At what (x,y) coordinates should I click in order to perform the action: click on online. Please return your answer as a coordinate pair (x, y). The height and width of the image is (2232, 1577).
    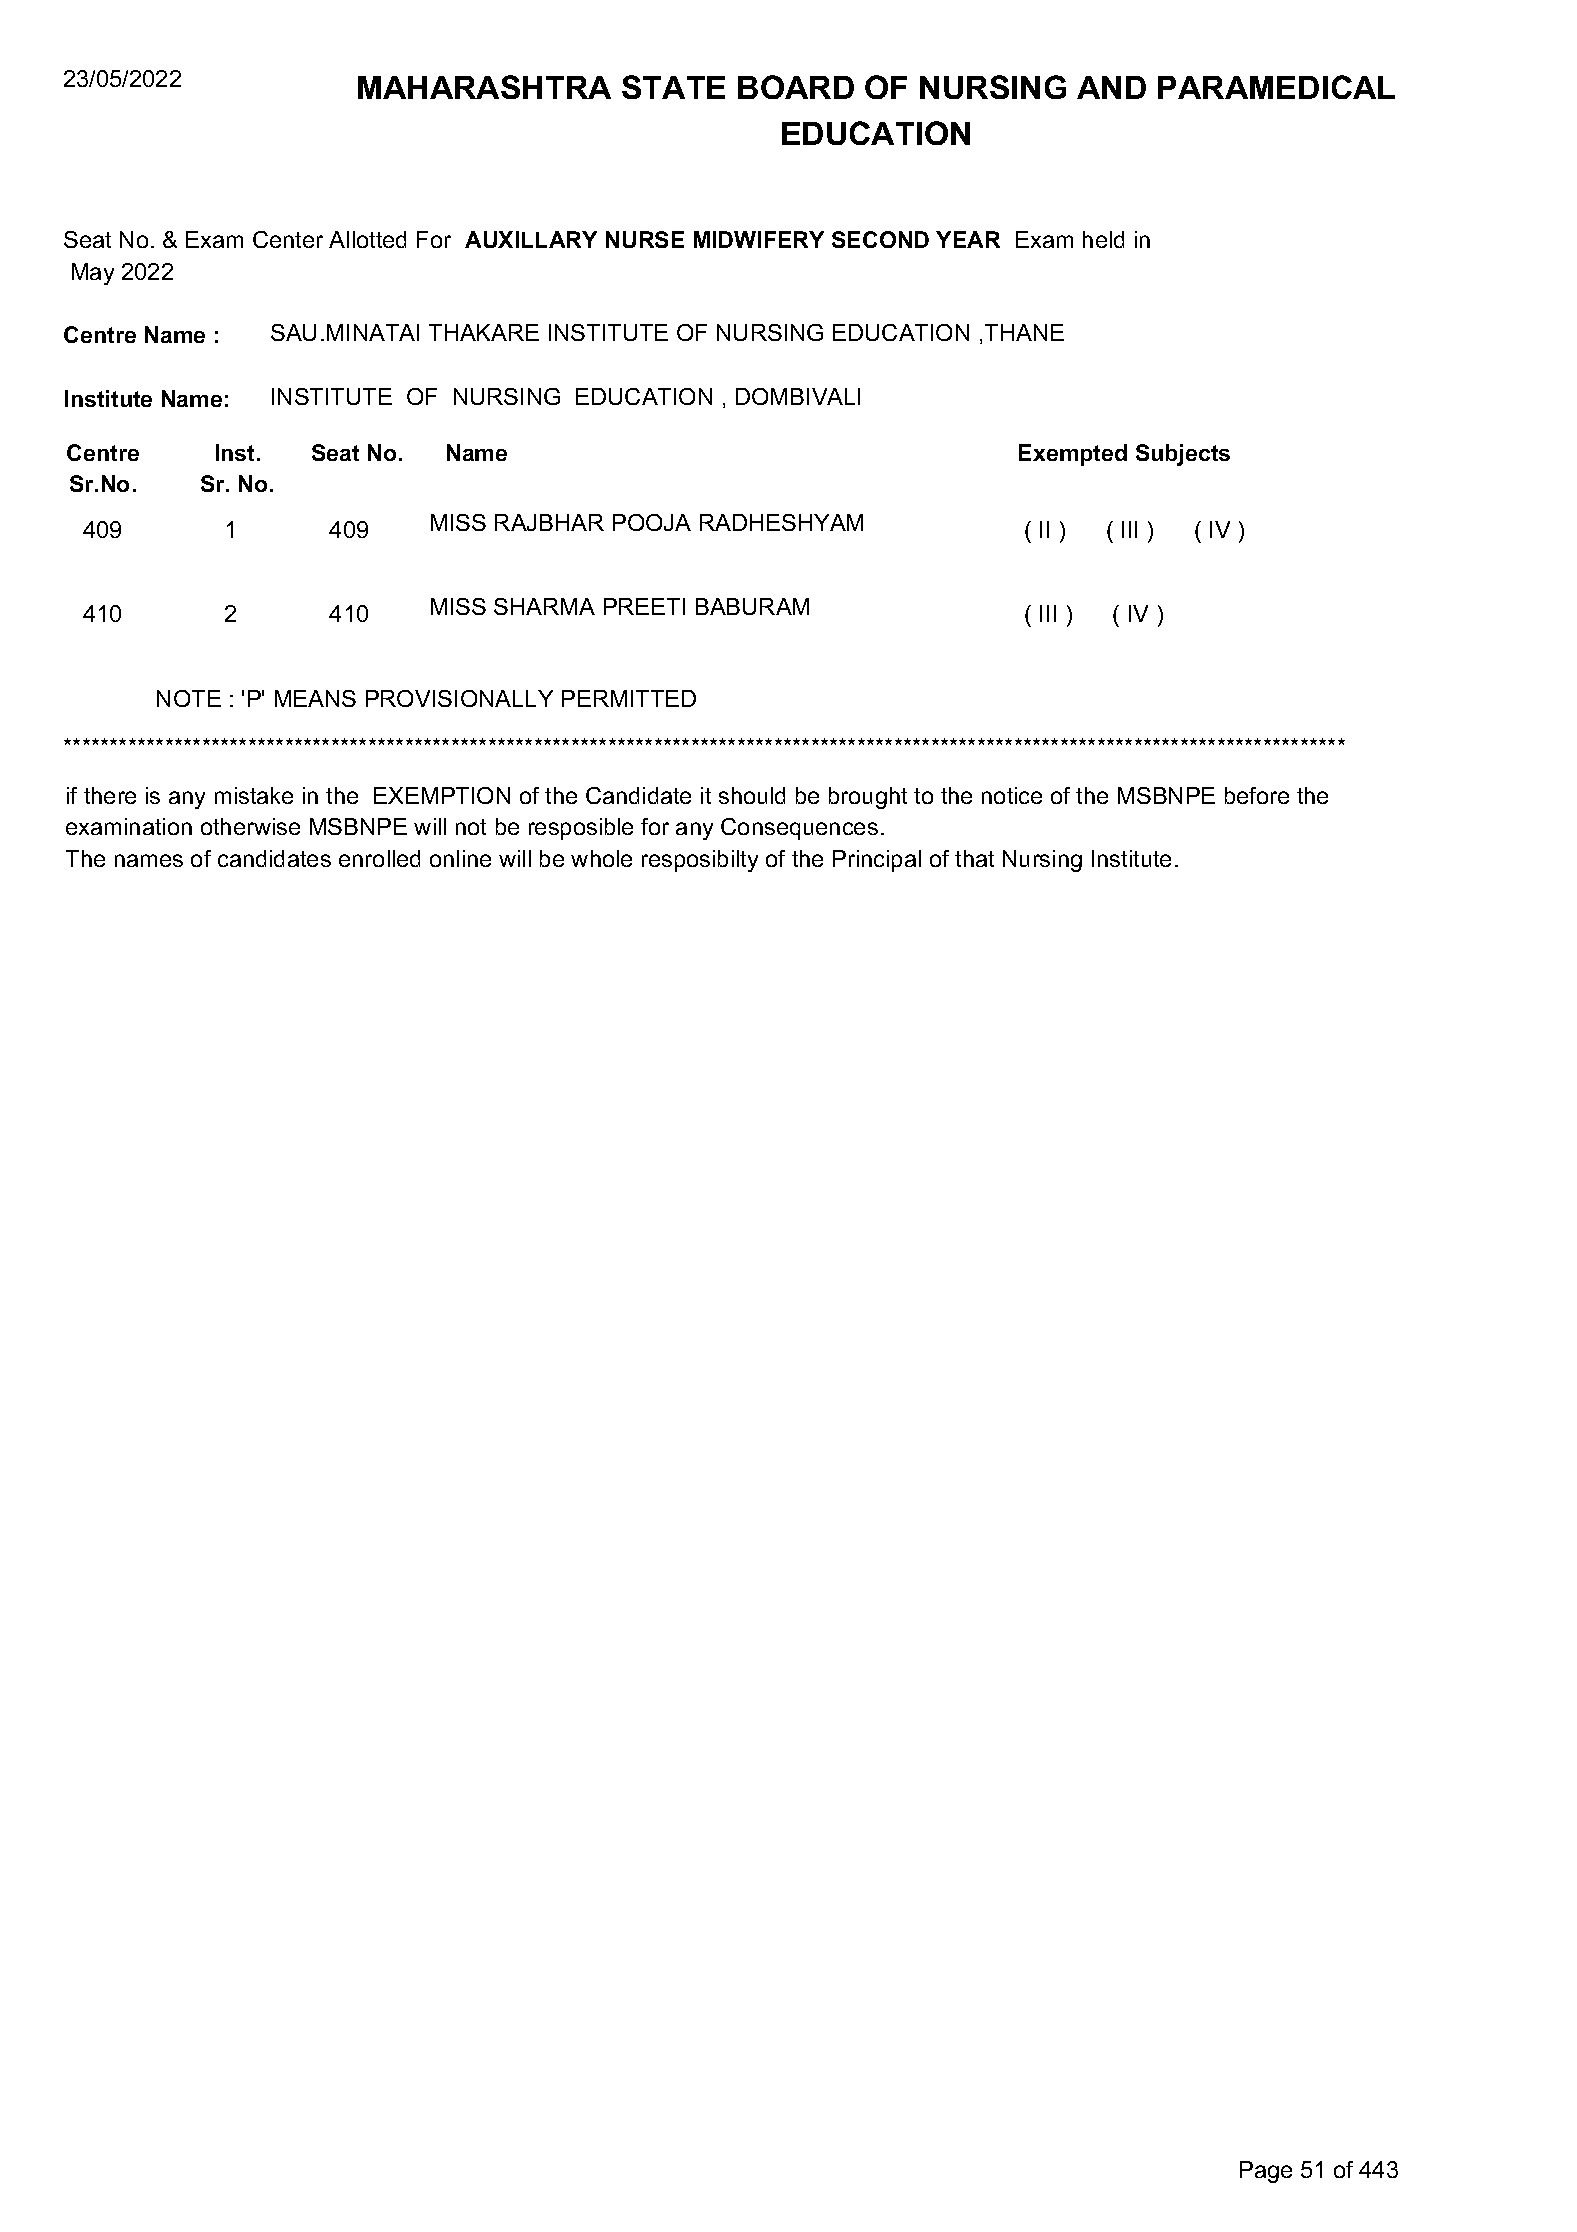
    Looking at the image, I should click on (460, 858).
